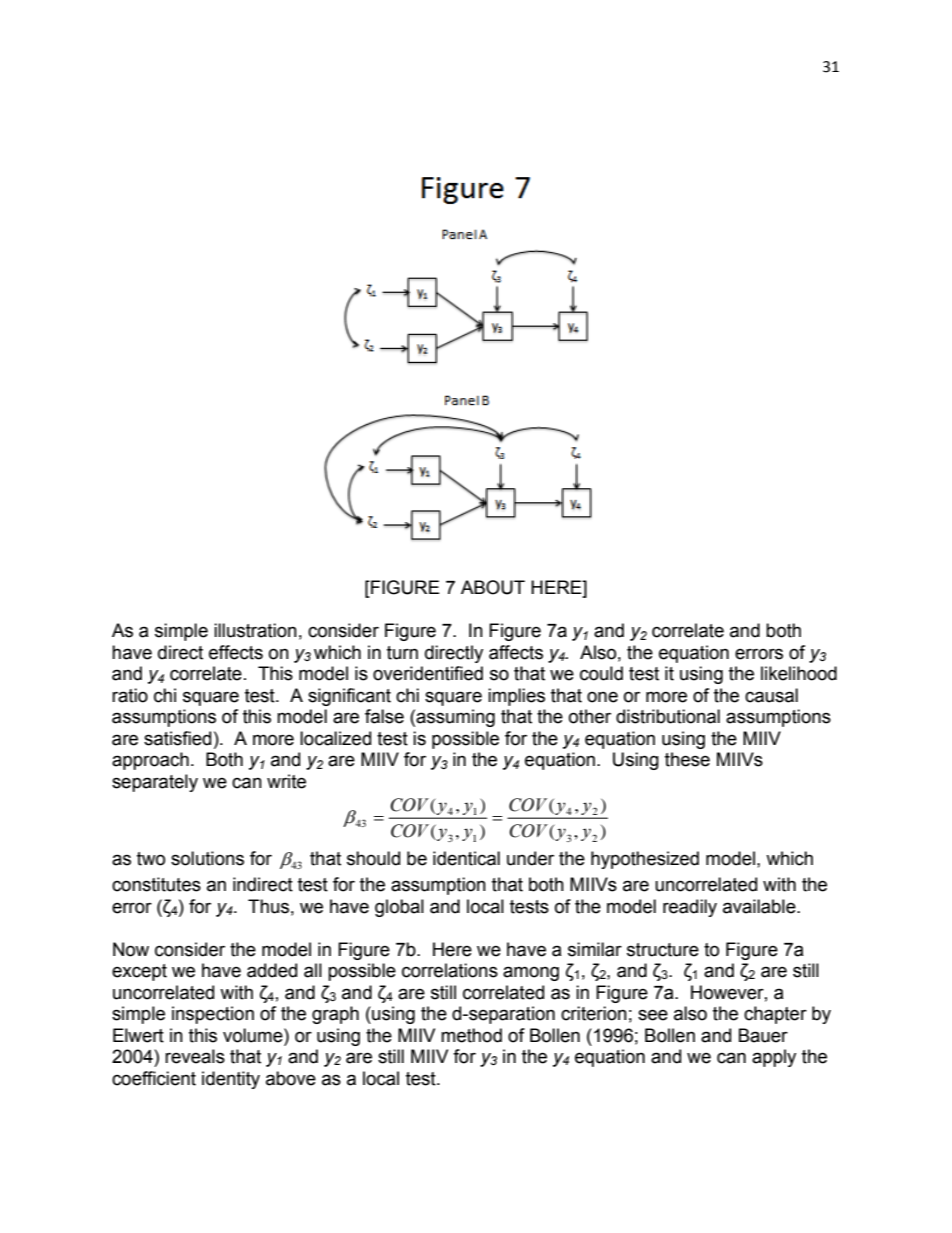  Describe the element at coordinates (236, 652) in the screenshot. I see `effects` at that location.
